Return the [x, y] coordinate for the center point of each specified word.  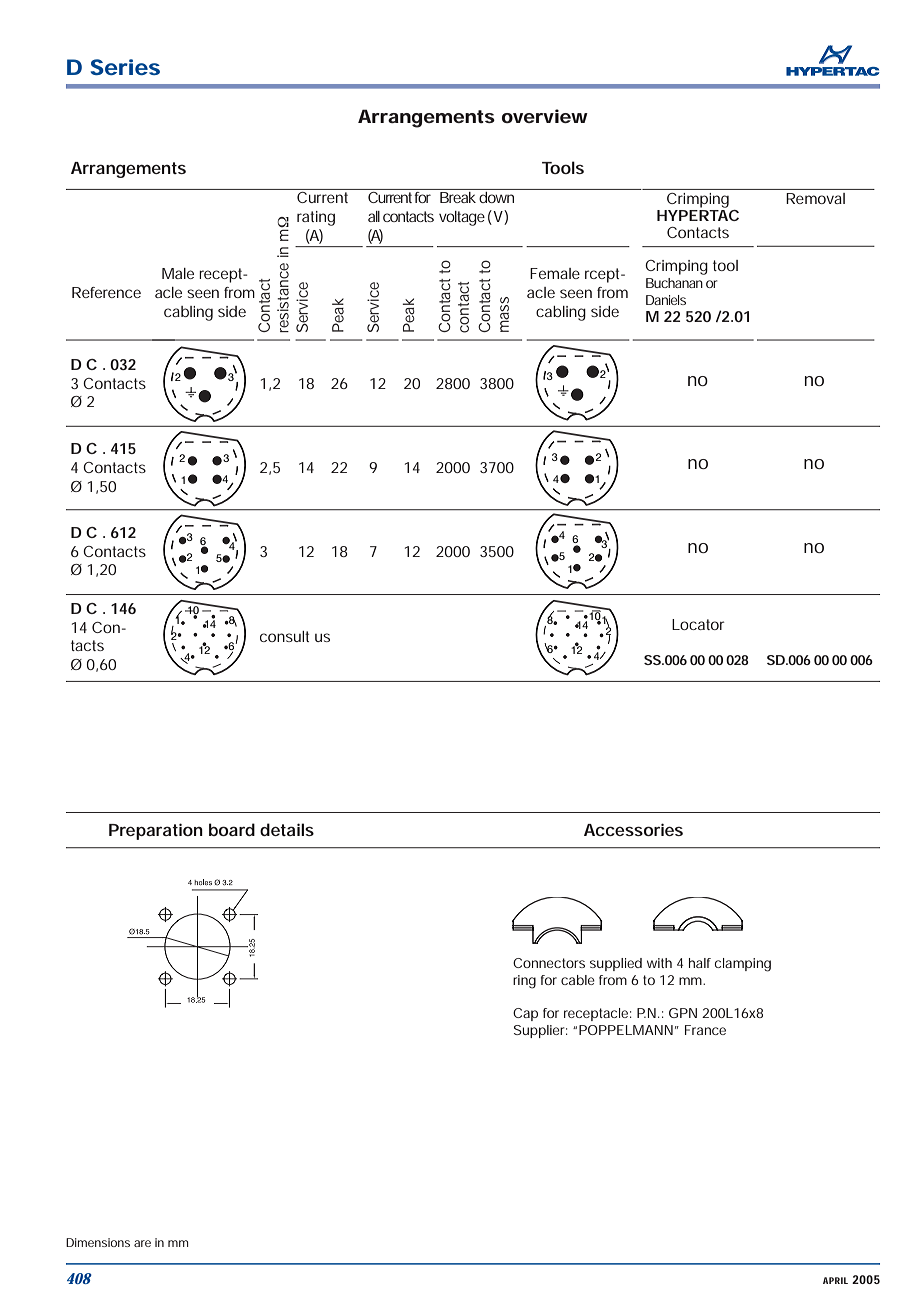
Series [125, 67]
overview [545, 116]
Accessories [633, 829]
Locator [698, 624]
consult [284, 636]
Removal [815, 198]
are [142, 1243]
